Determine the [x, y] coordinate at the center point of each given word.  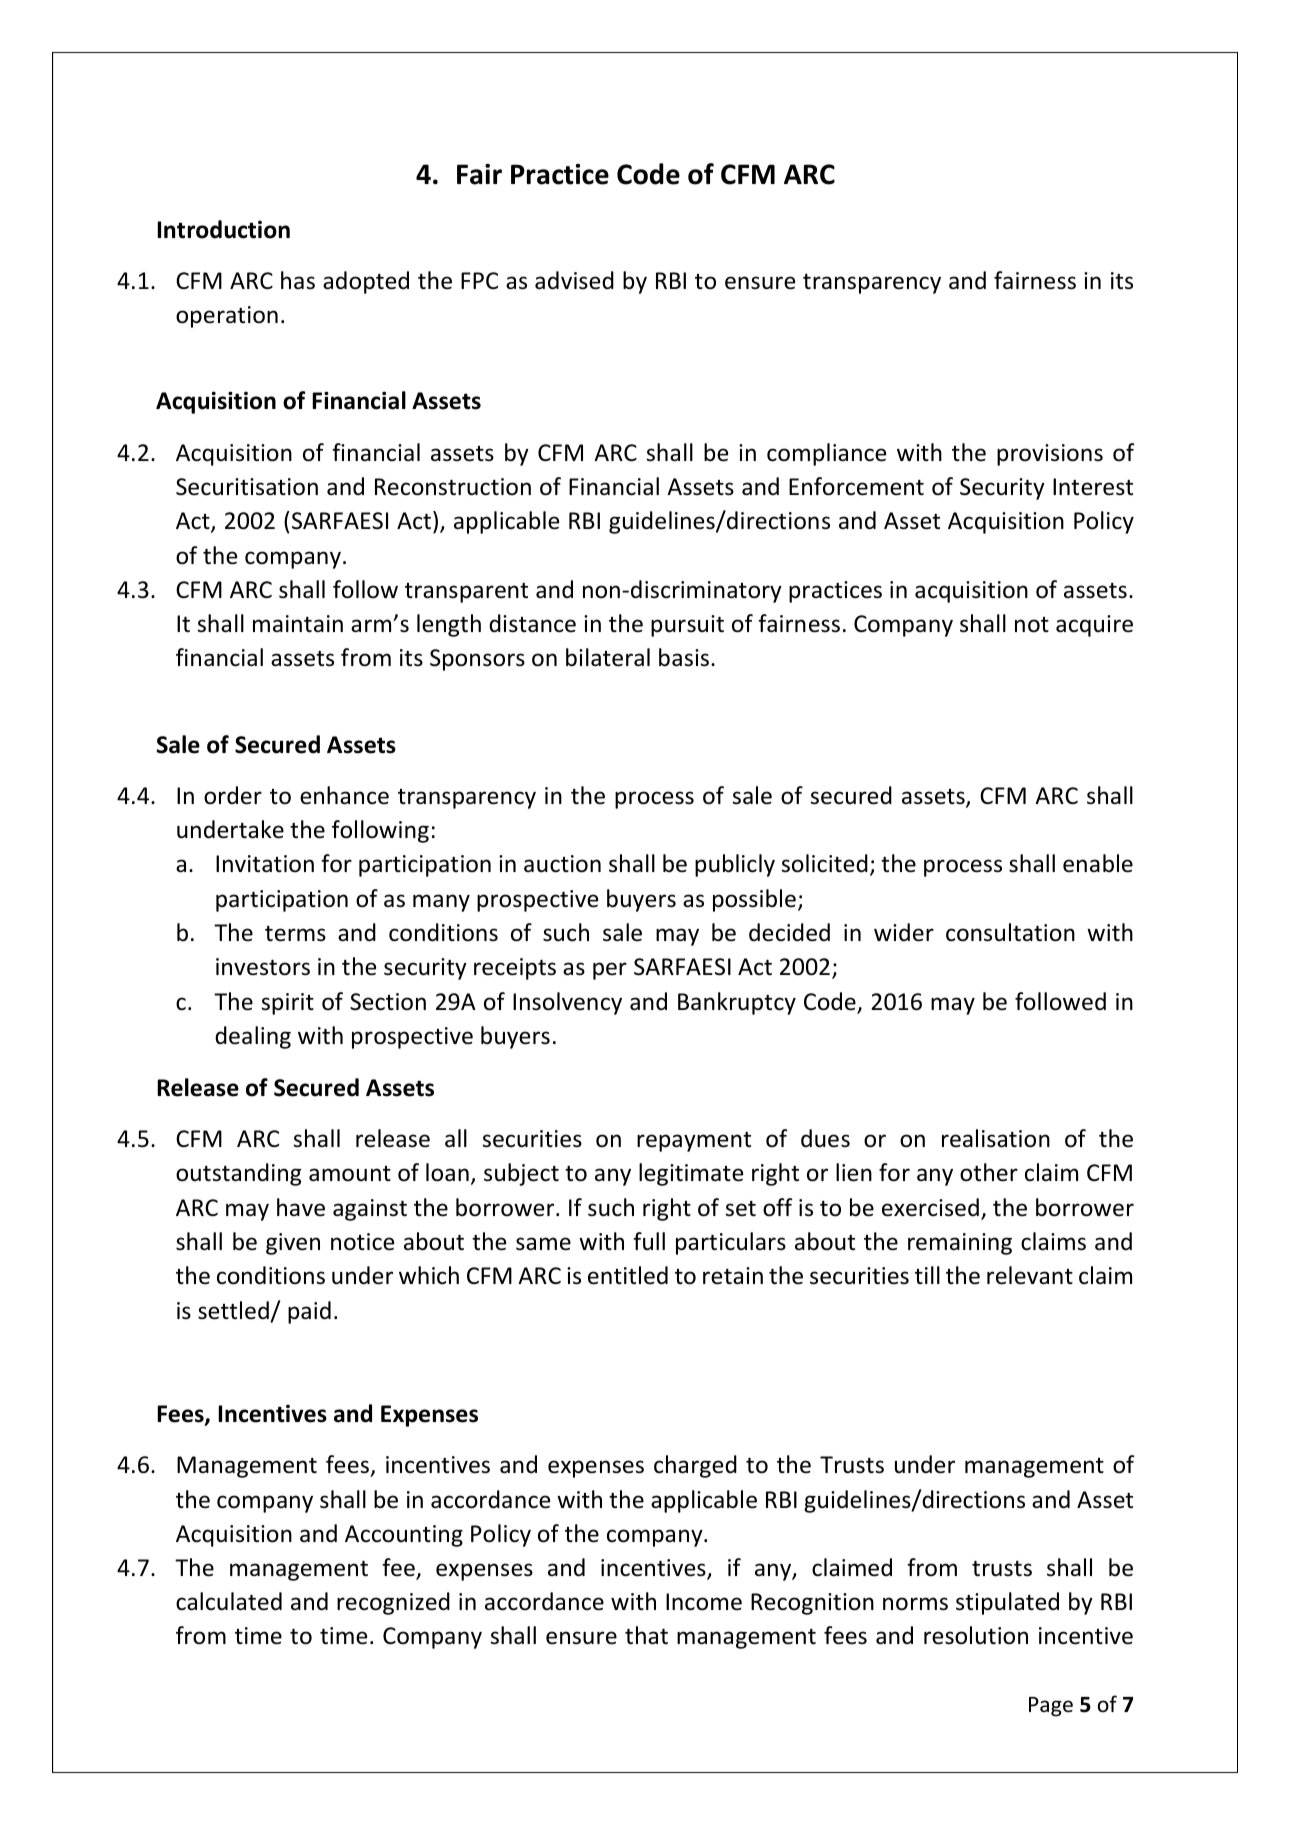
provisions [1050, 455]
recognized [393, 1603]
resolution [976, 1635]
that [646, 1635]
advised [574, 280]
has [298, 280]
